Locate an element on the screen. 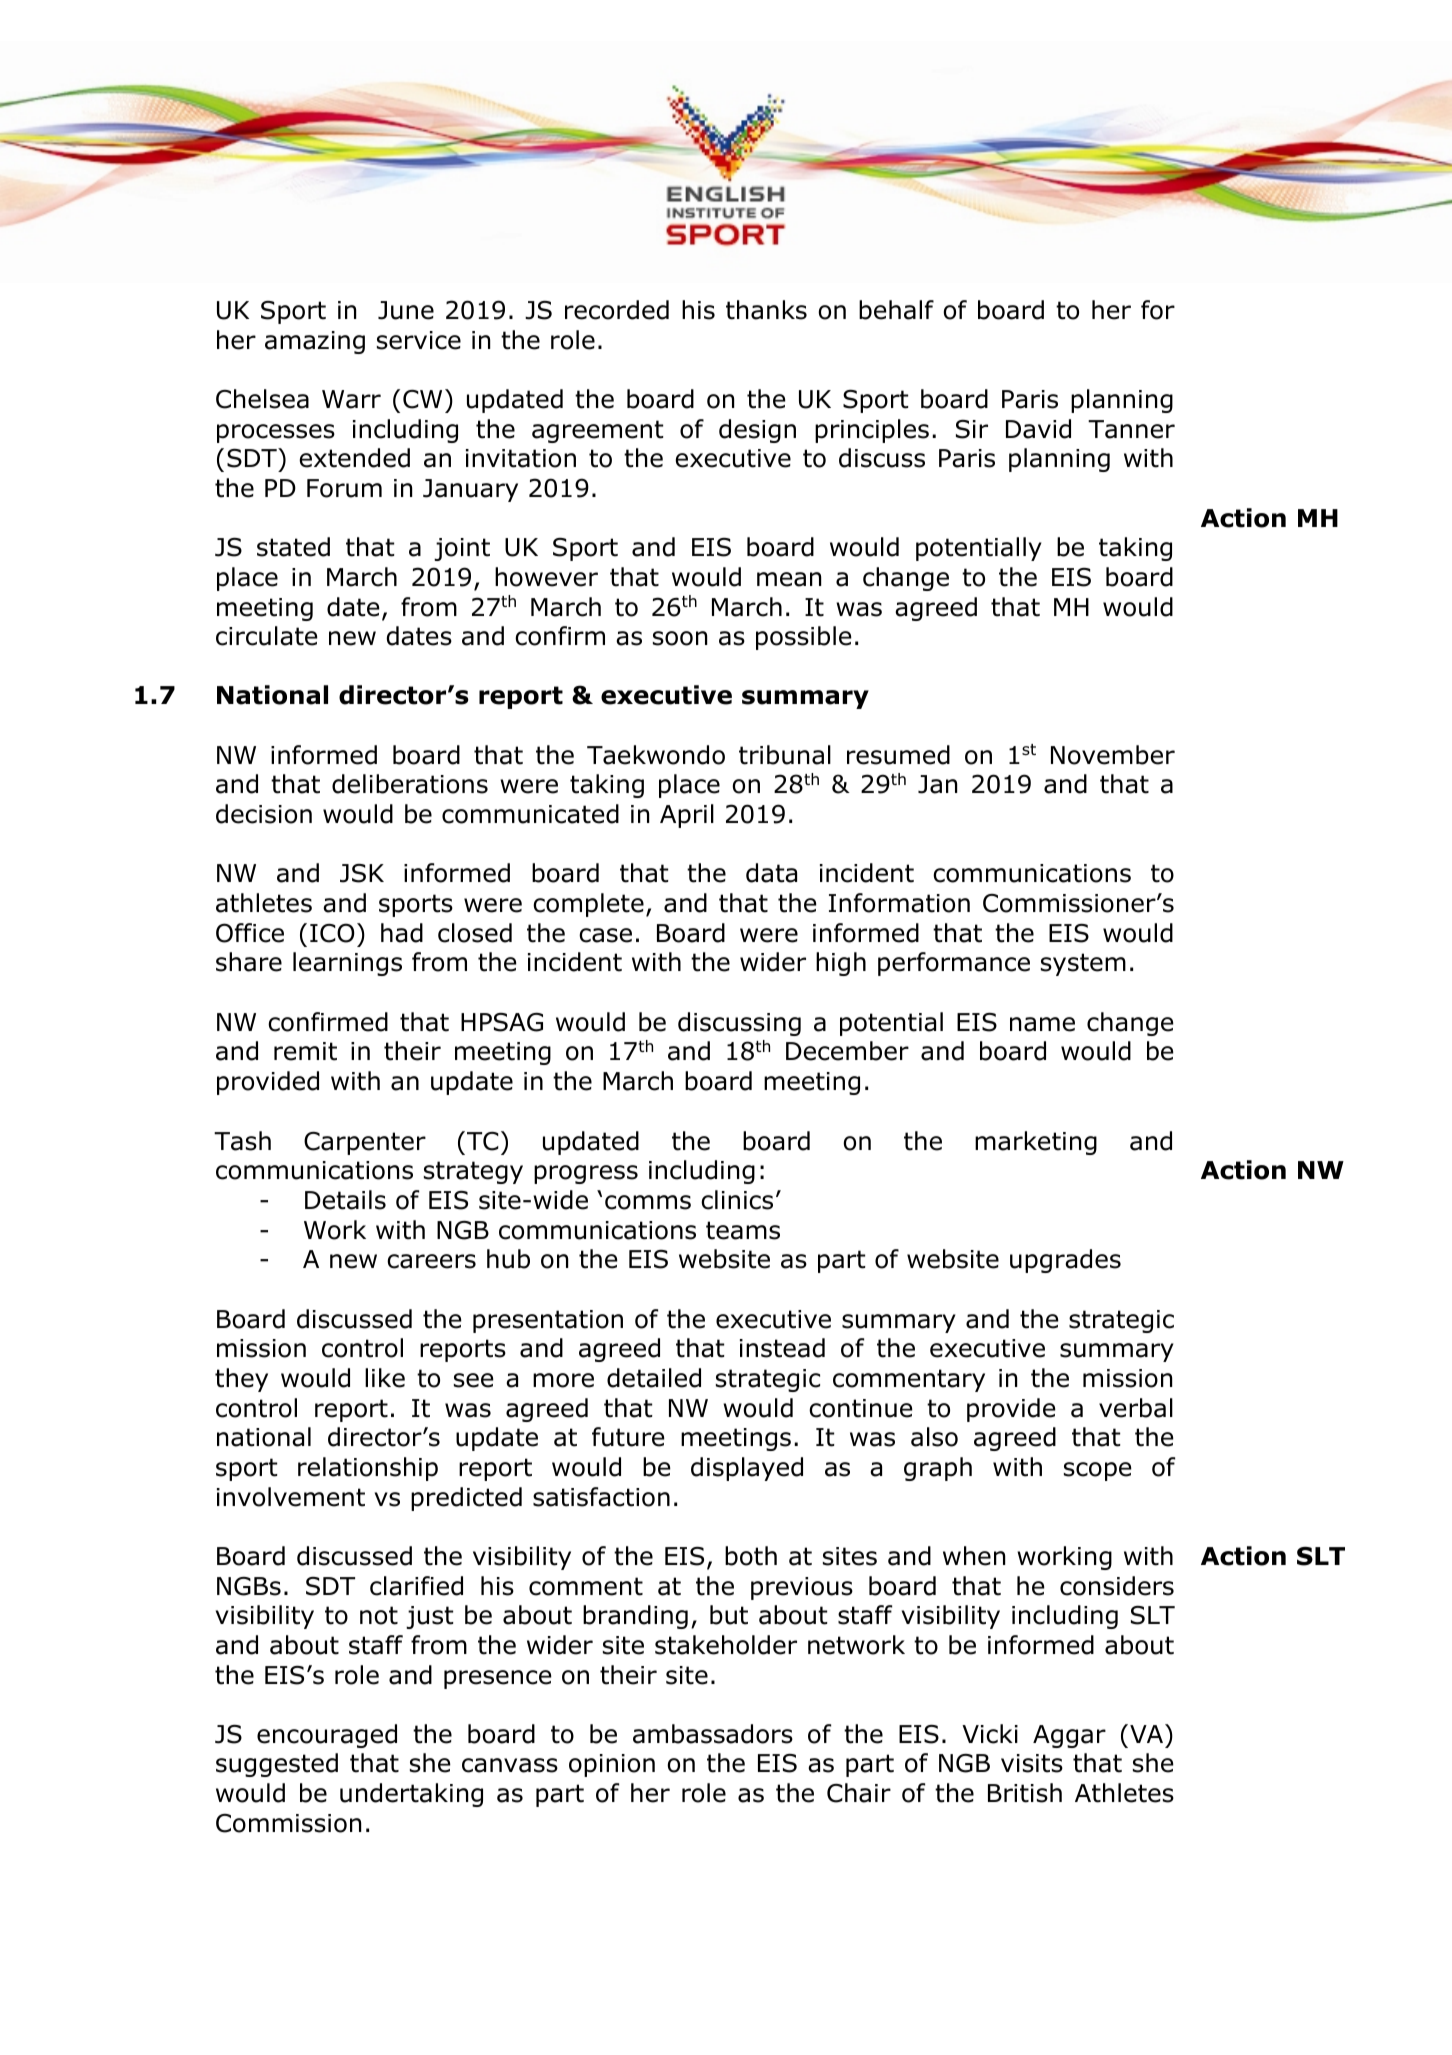 This screenshot has height=2055, width=1452. Taekwondo is located at coordinates (656, 755).
